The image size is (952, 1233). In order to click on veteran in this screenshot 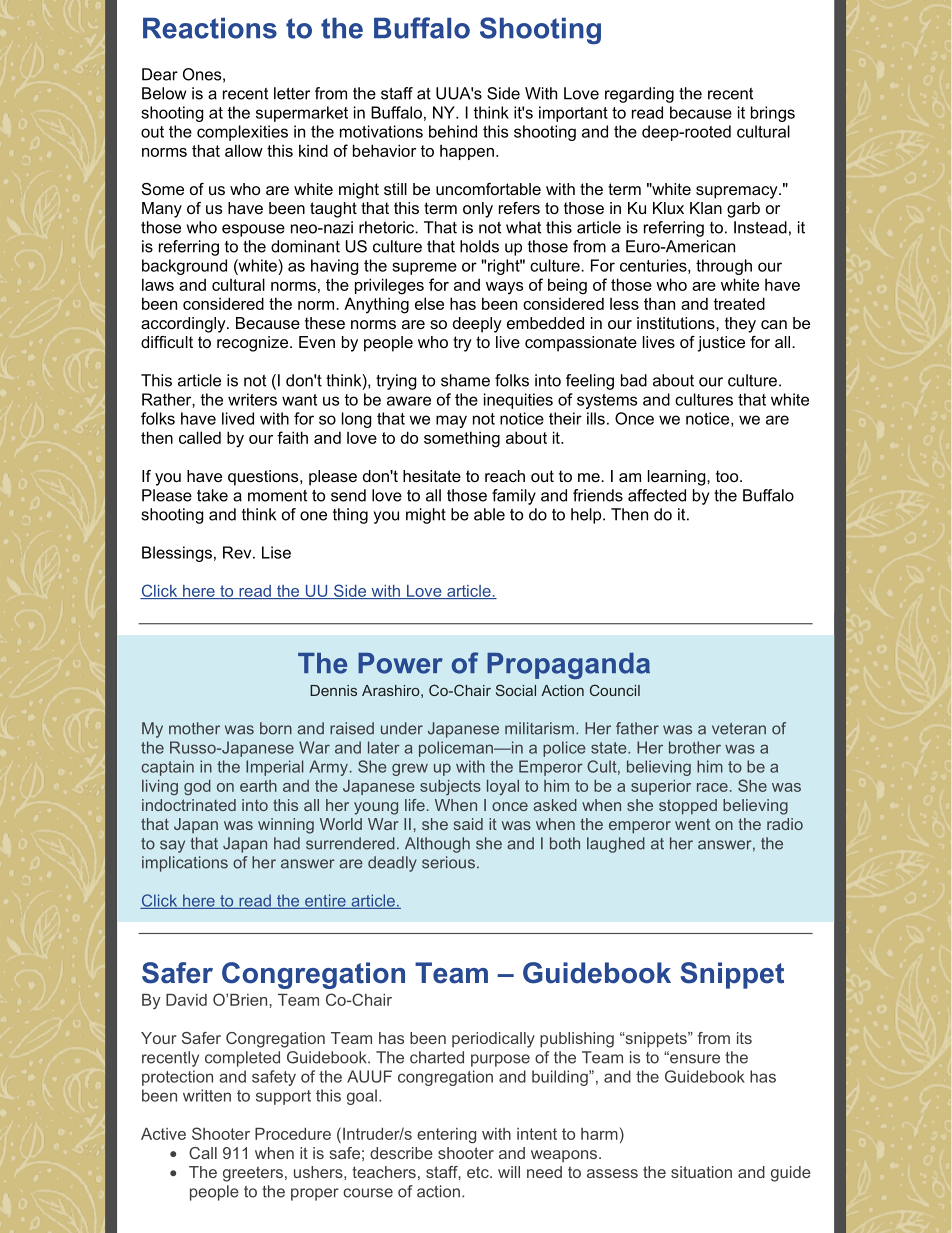, I will do `click(739, 729)`.
